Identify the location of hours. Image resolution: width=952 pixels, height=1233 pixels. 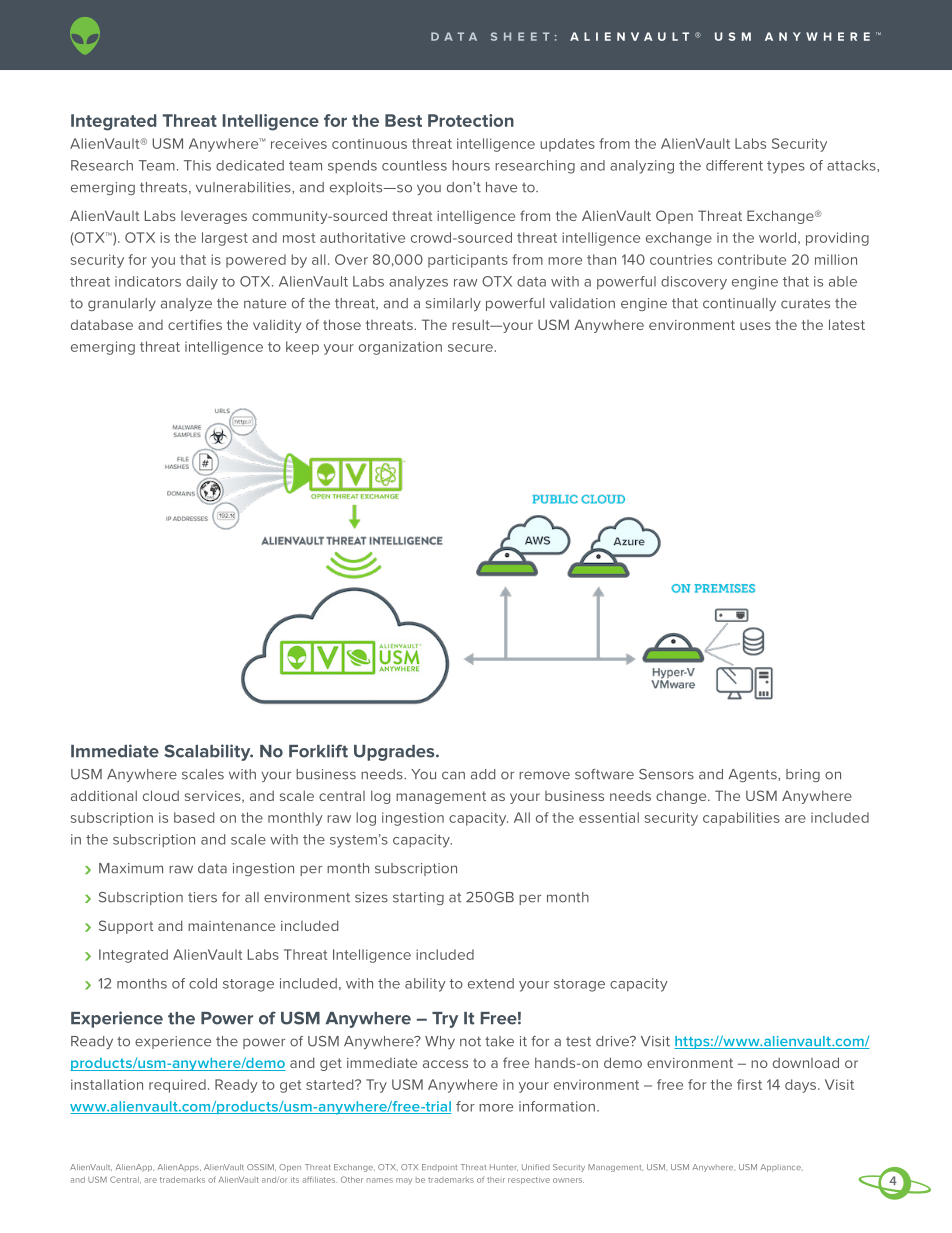
(471, 165).
